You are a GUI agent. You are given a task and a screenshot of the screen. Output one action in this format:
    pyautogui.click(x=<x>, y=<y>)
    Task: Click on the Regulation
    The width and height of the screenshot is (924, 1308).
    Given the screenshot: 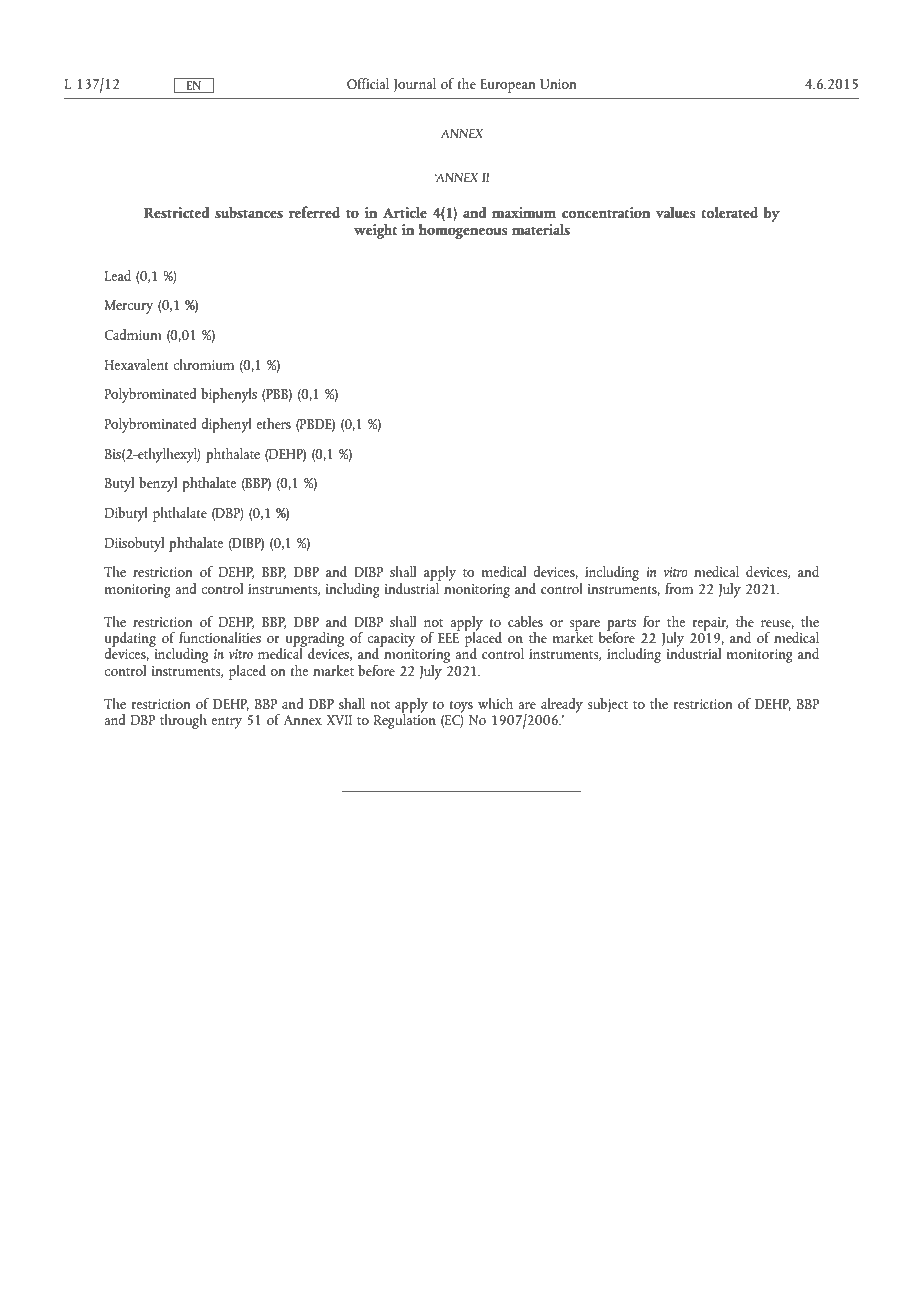 What is the action you would take?
    pyautogui.click(x=405, y=720)
